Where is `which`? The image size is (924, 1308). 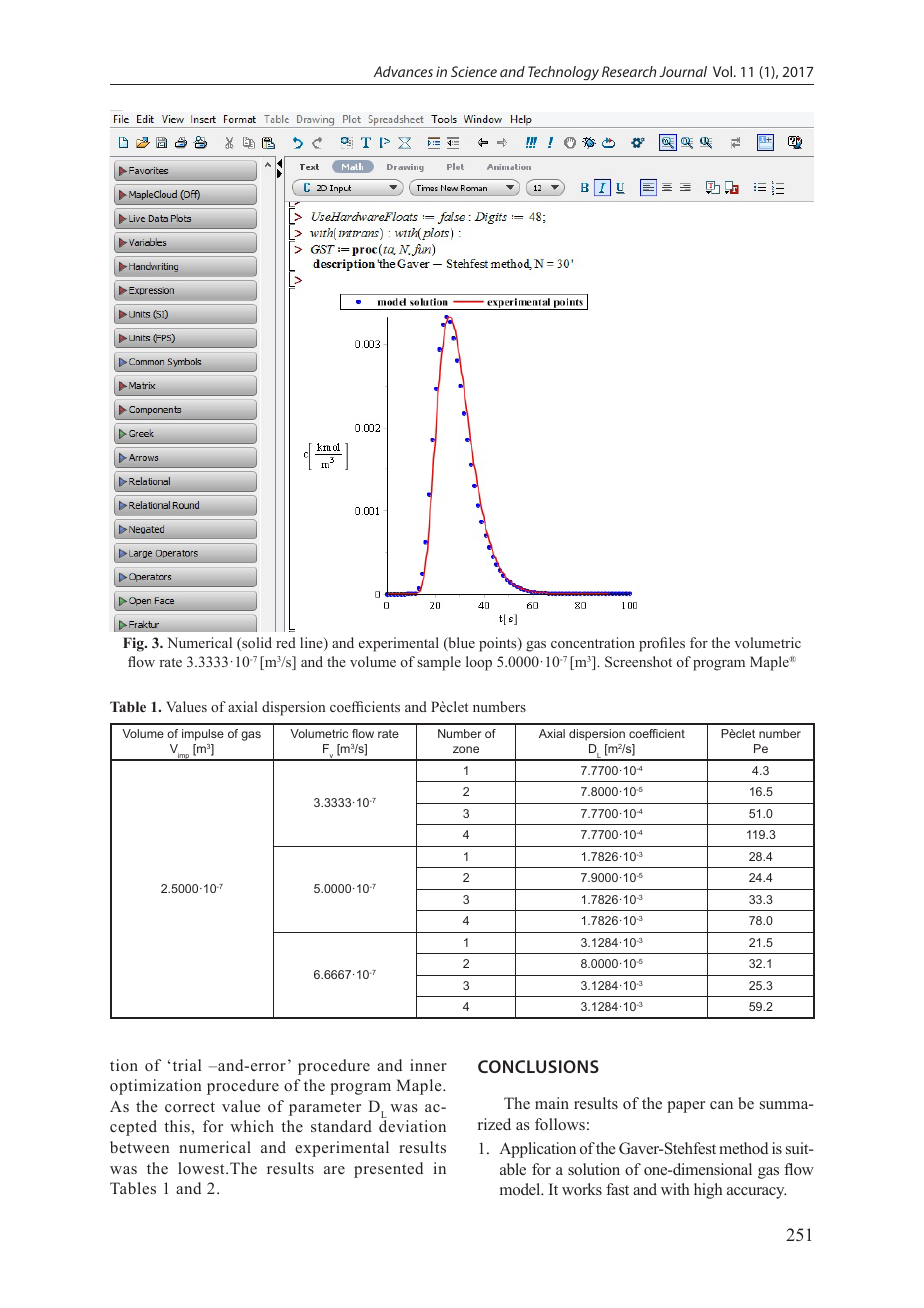
which is located at coordinates (252, 1126).
